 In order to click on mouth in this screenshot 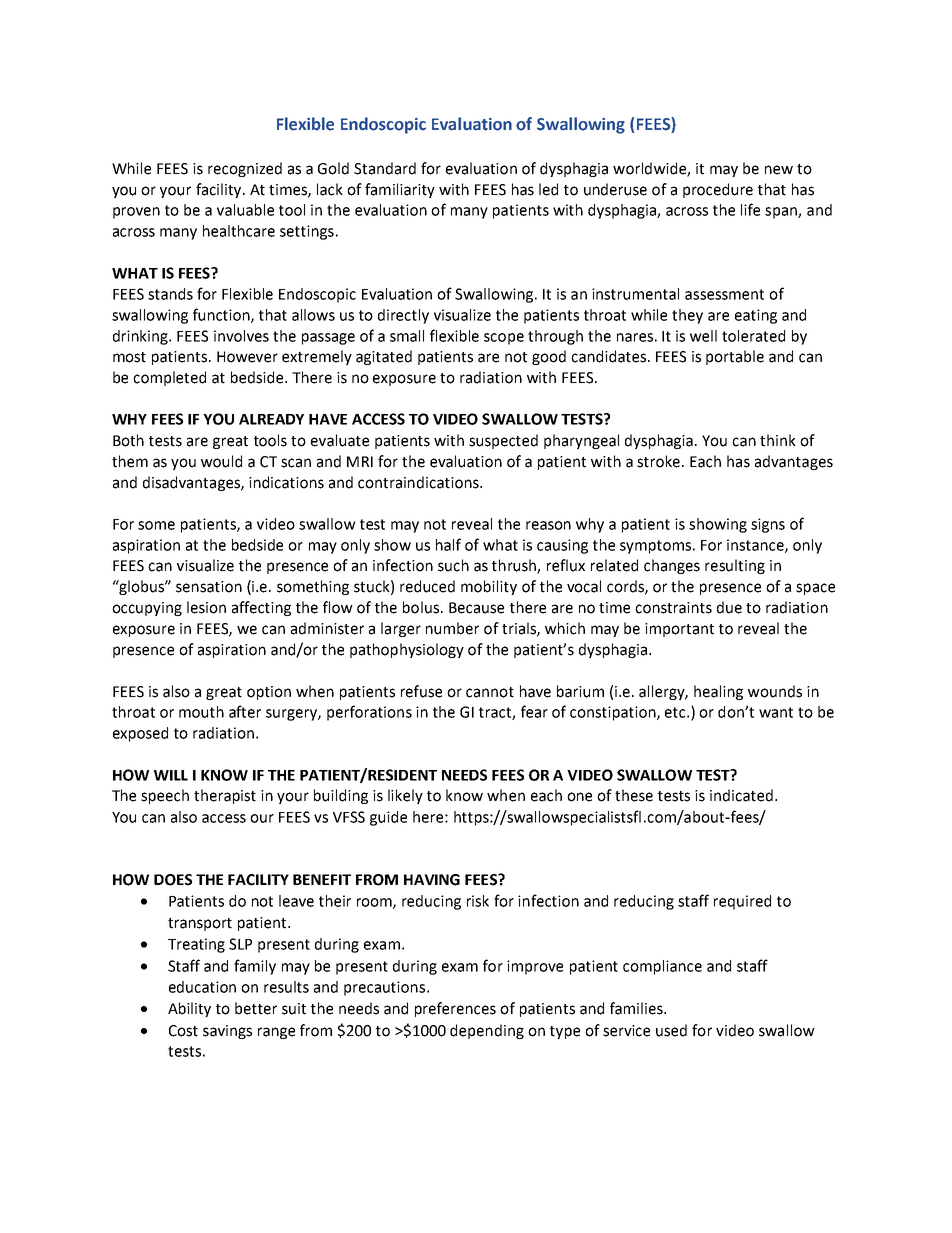, I will do `click(201, 712)`.
